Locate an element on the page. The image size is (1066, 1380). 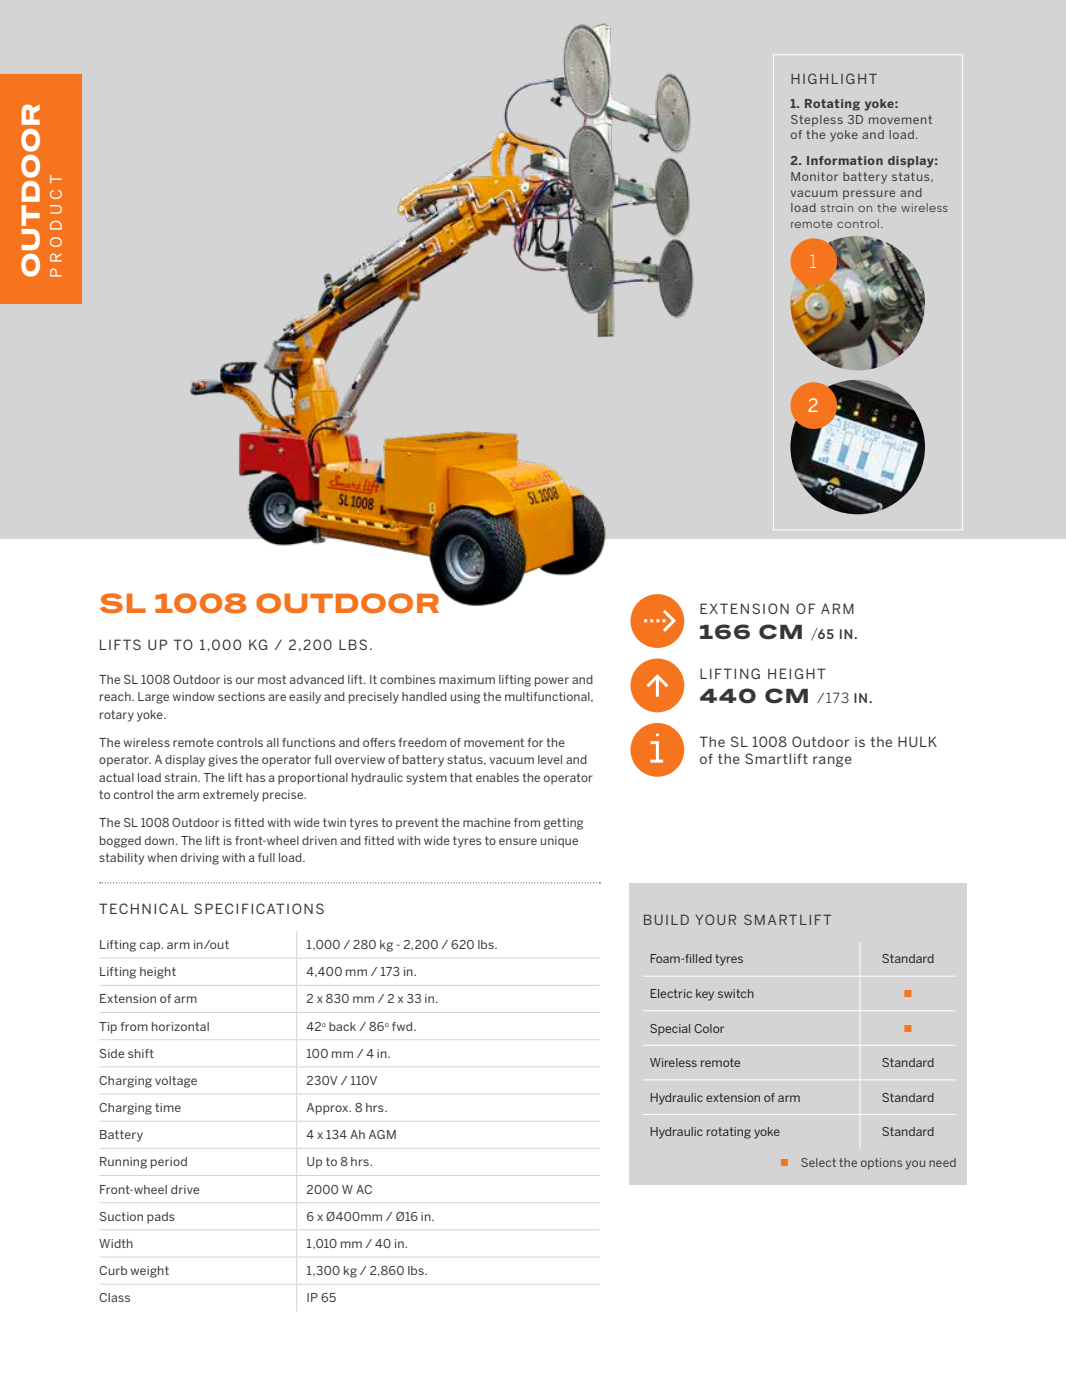
ensure is located at coordinates (518, 841).
